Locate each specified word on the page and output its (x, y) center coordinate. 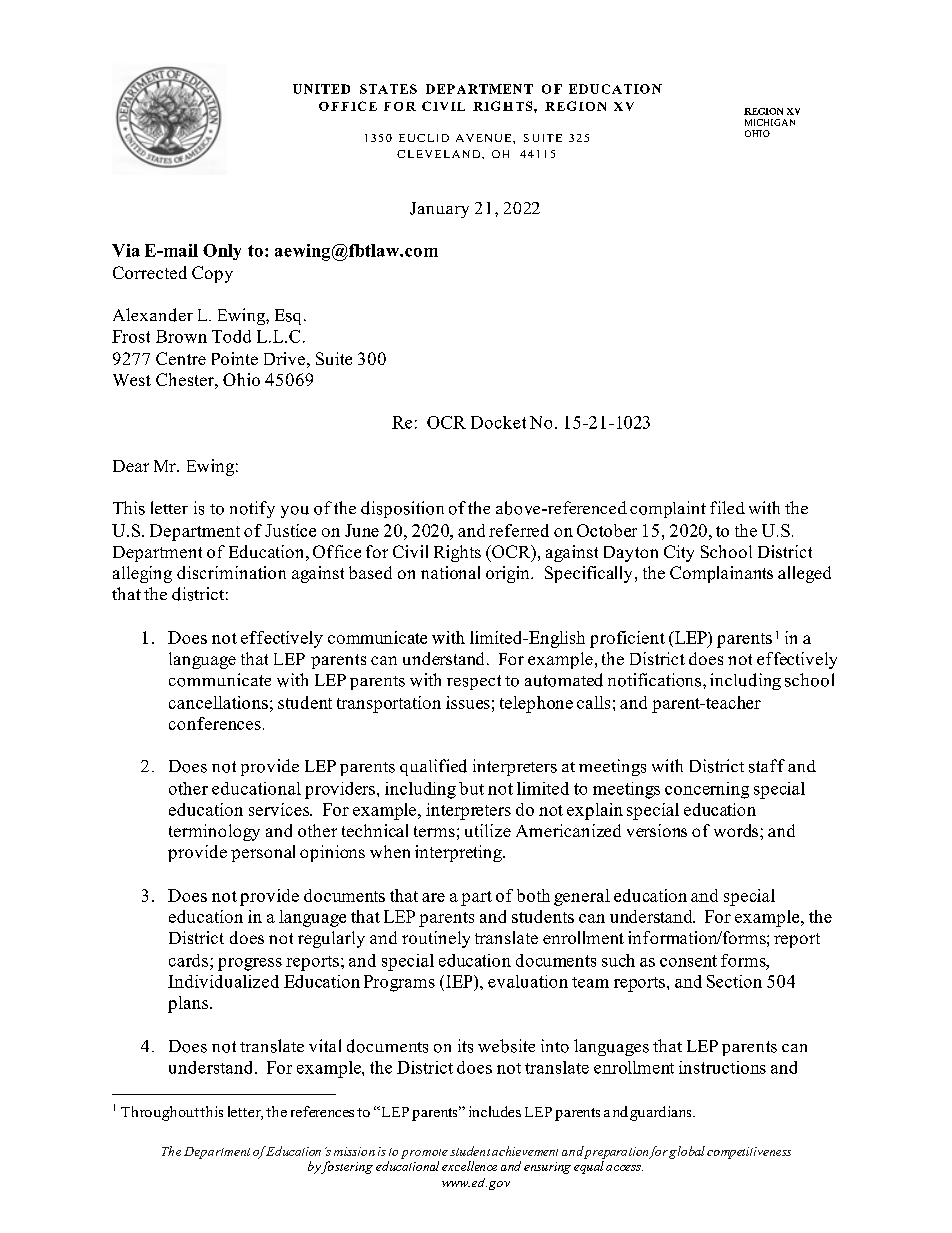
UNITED (321, 89)
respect (474, 682)
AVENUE (485, 138)
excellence (469, 1166)
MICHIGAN (770, 122)
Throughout (160, 1113)
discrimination (231, 572)
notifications (656, 680)
